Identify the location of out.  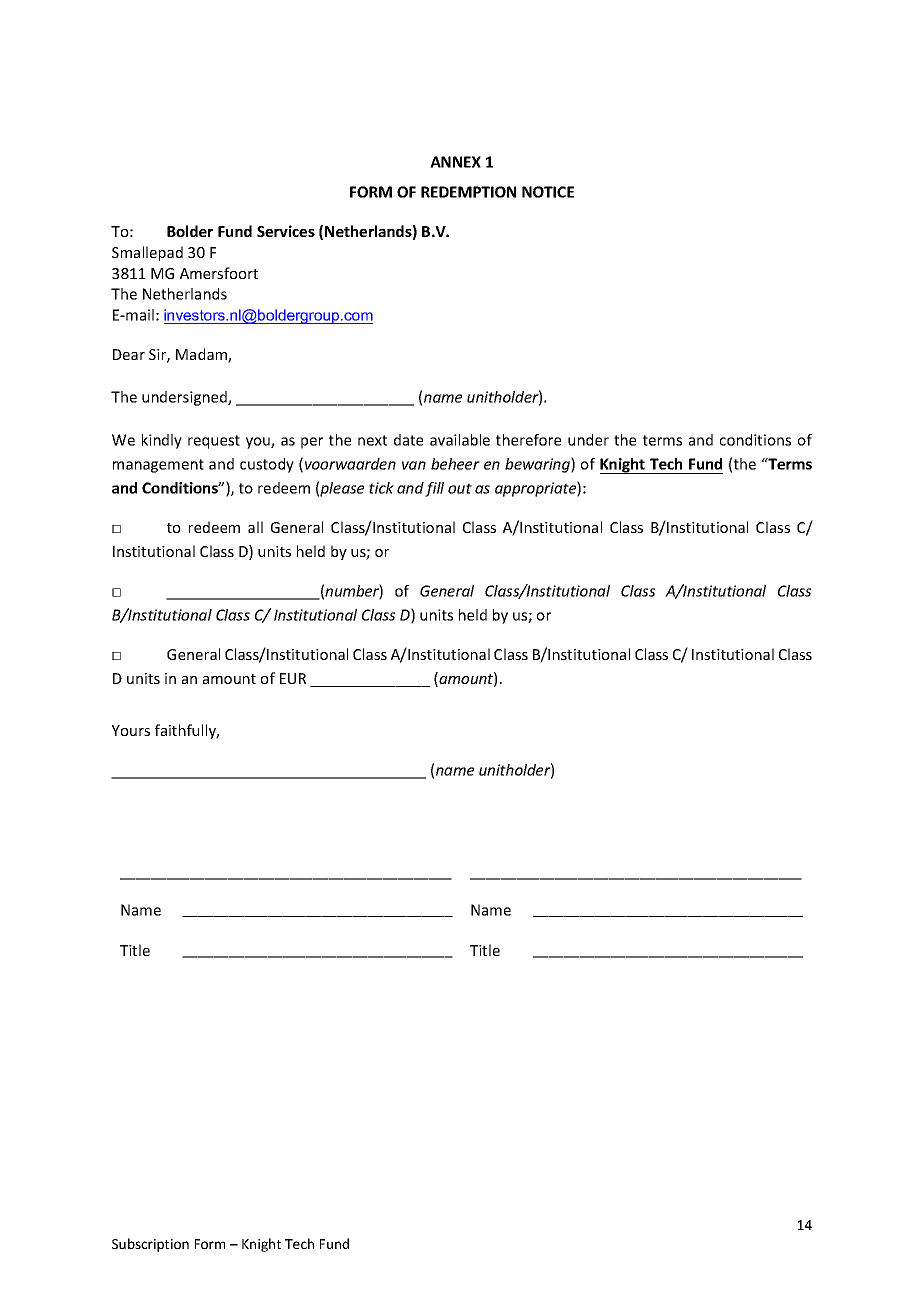
(460, 488).
